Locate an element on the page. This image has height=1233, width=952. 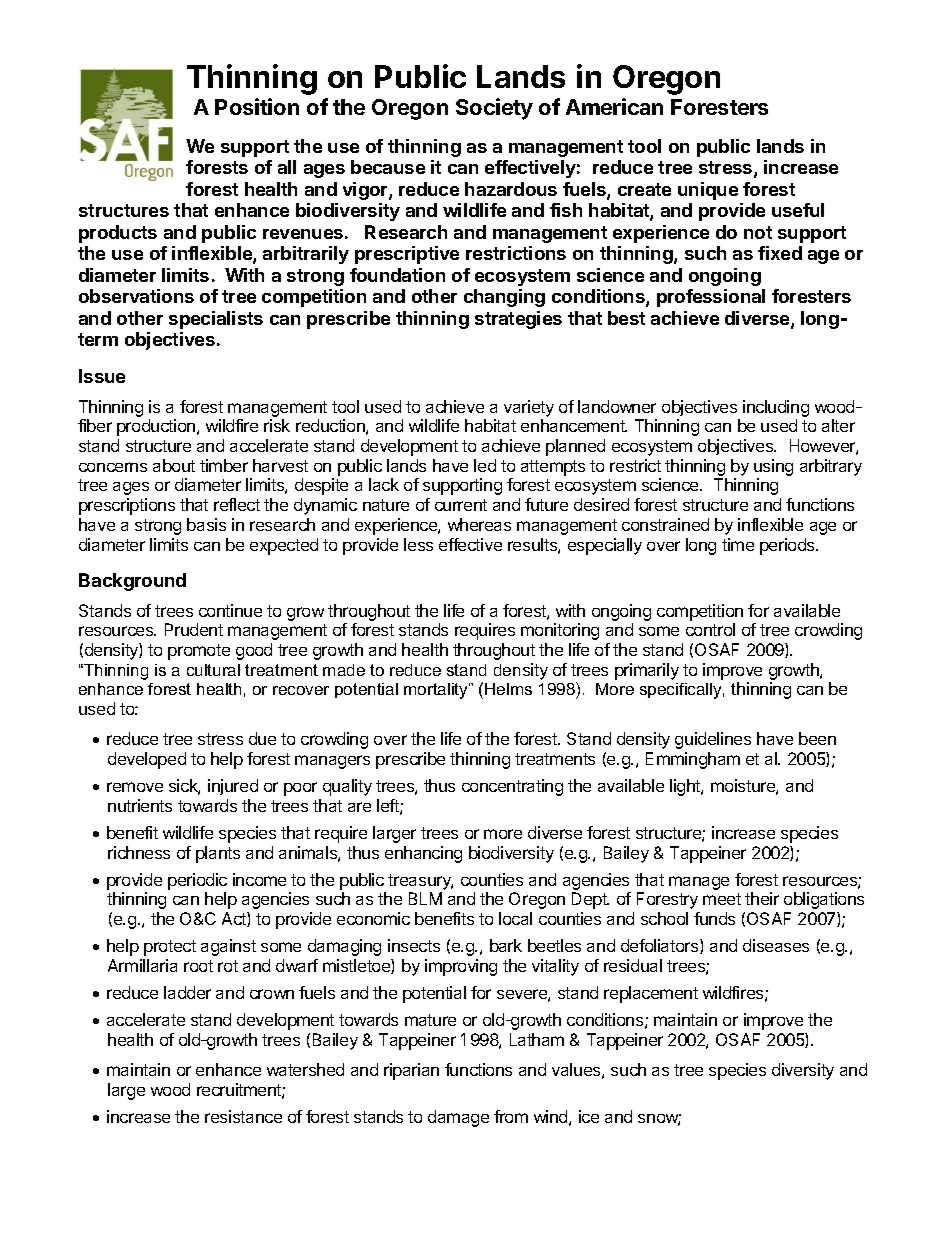
control is located at coordinates (710, 629).
